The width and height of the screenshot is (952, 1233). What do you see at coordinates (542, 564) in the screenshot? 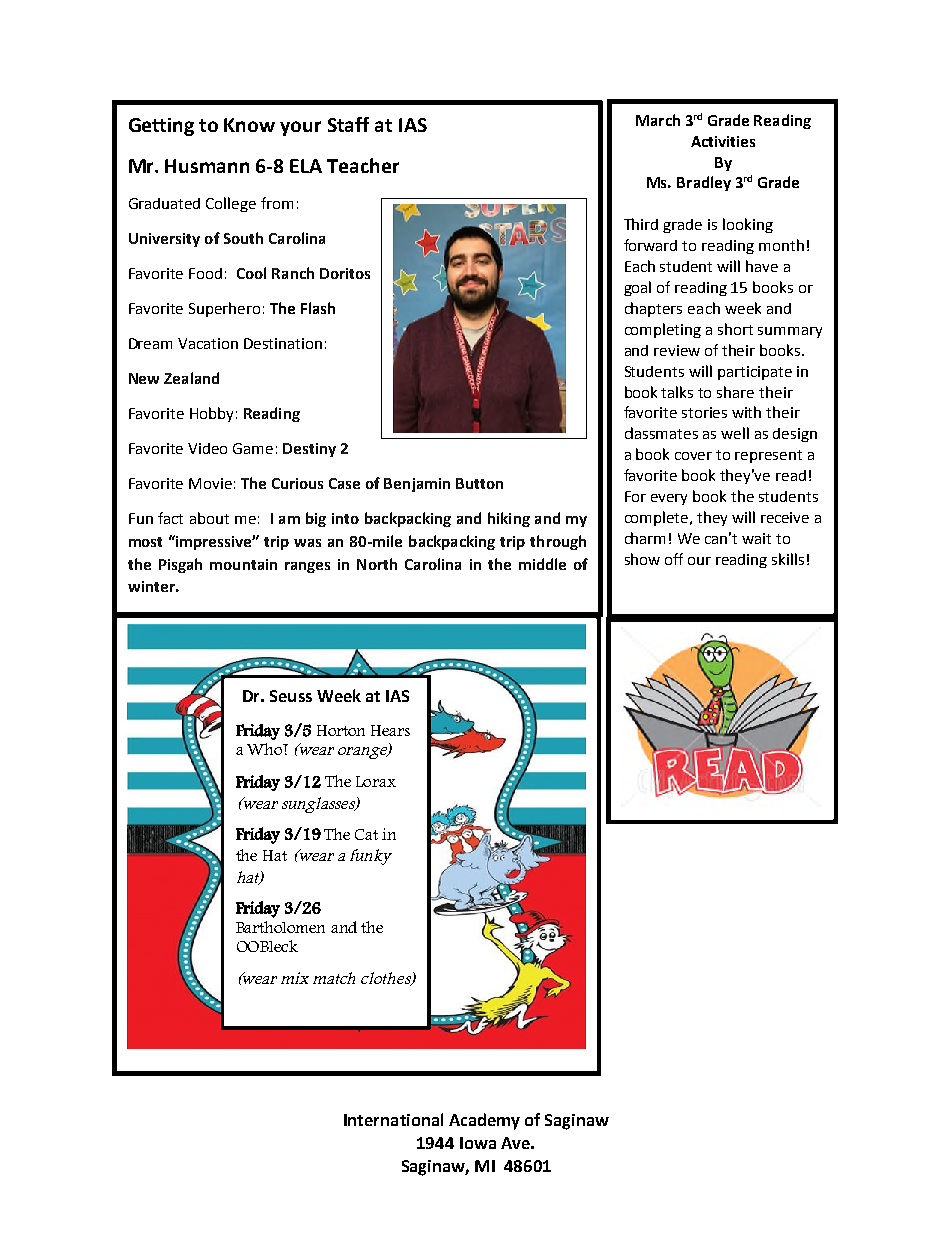
I see `middle` at bounding box center [542, 564].
